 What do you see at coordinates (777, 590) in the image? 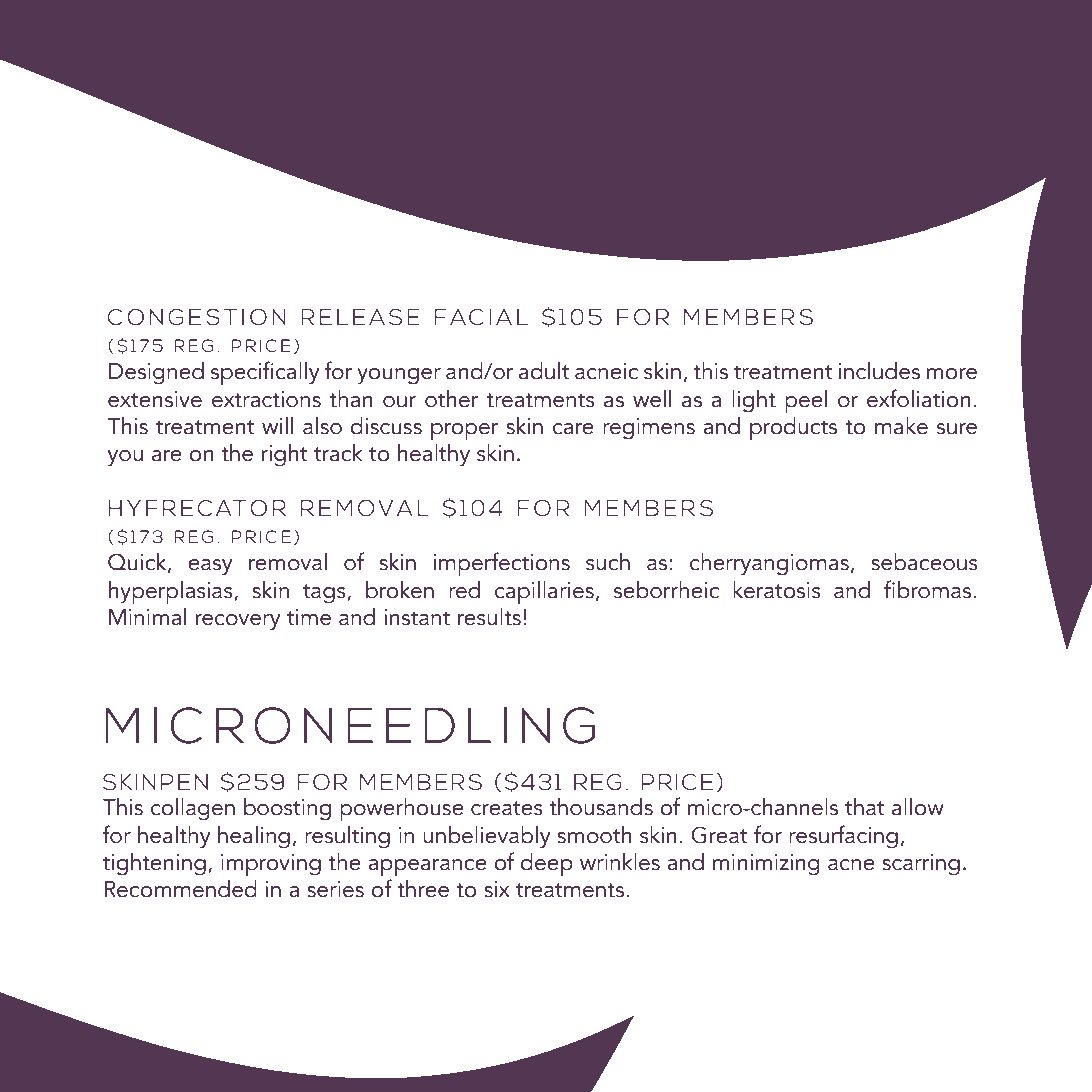
I see `keratosis` at bounding box center [777, 590].
